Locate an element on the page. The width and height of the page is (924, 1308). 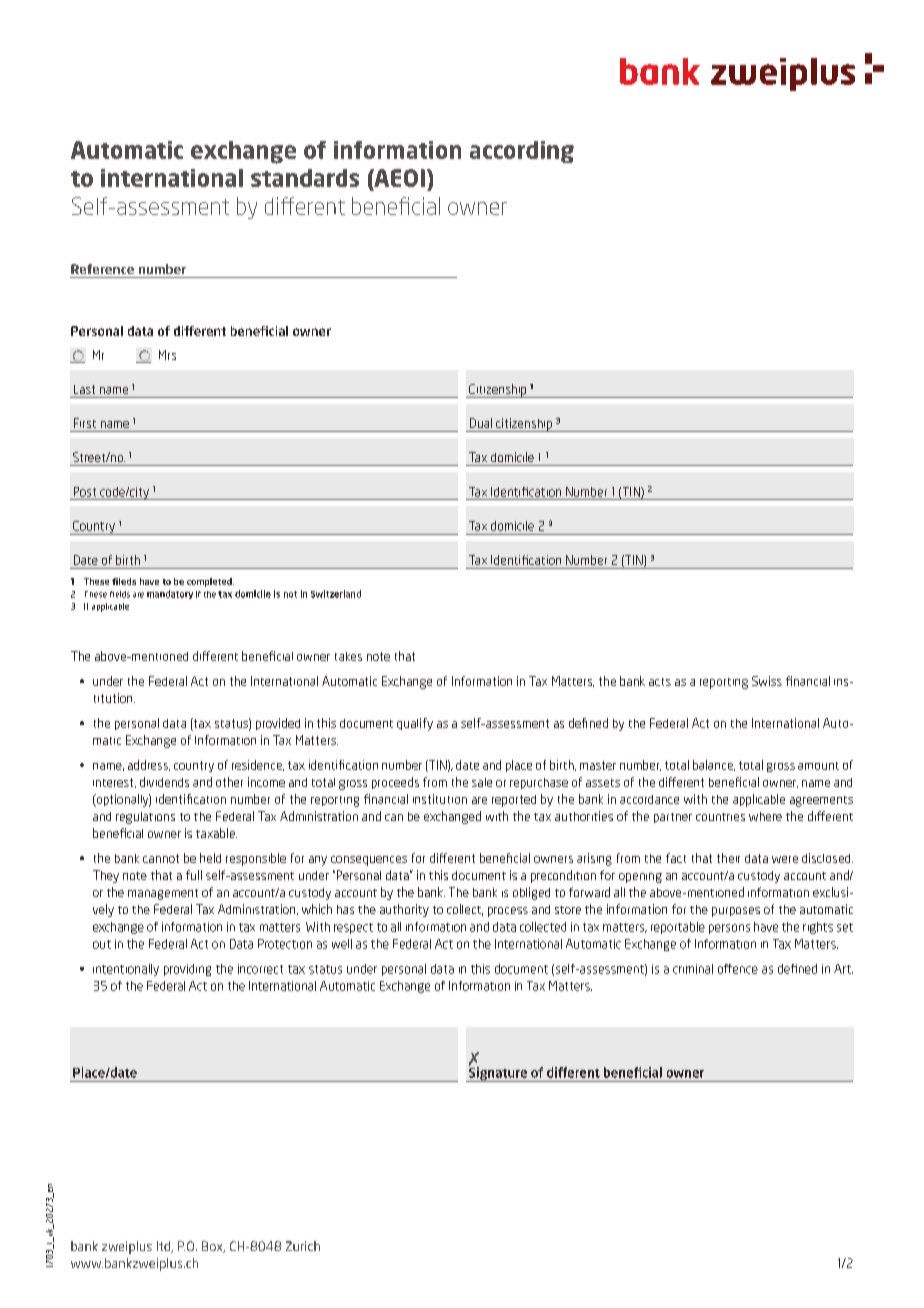
ltd is located at coordinates (164, 1247).
